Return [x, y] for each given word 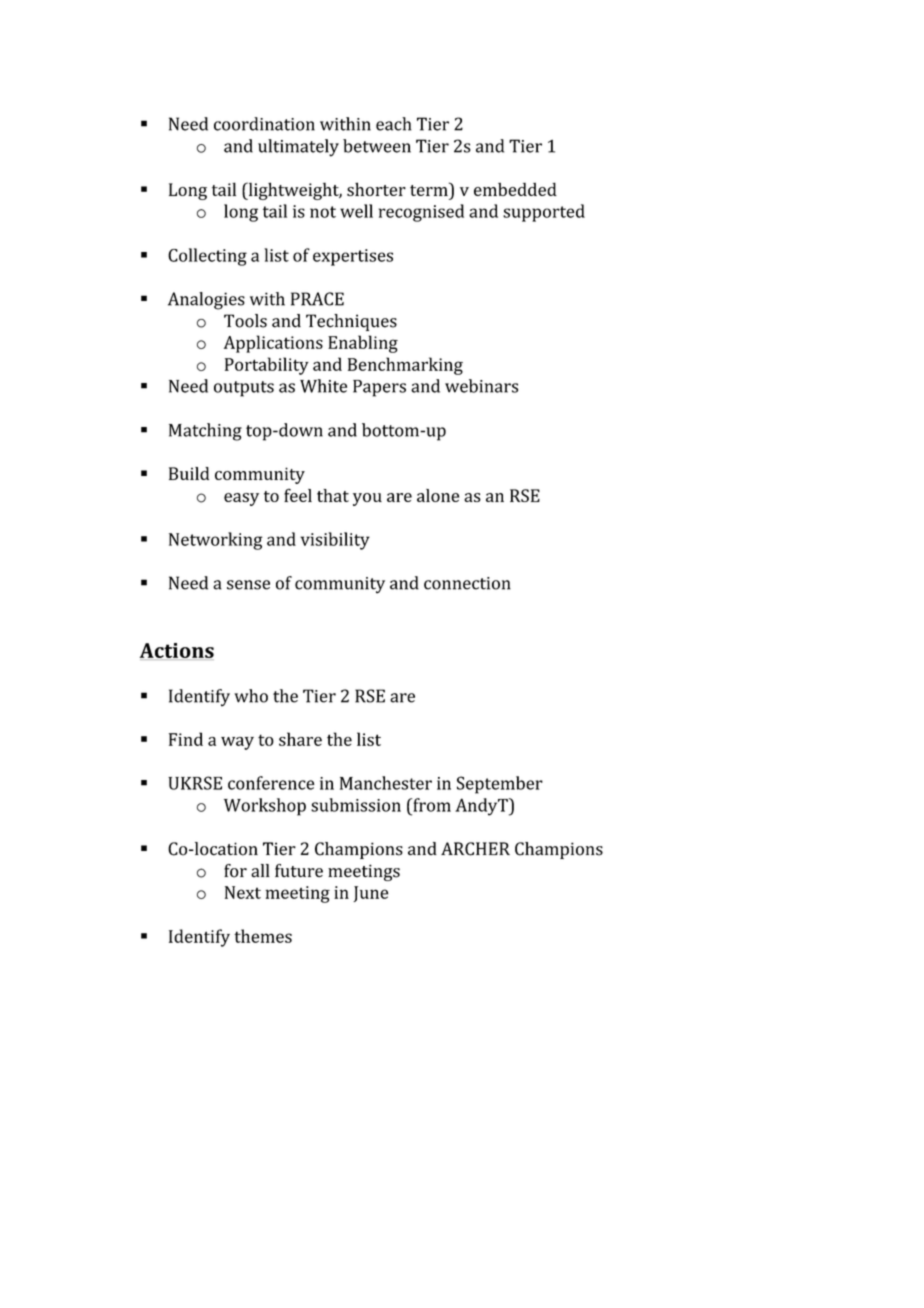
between [377, 146]
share [300, 739]
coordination [264, 124]
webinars [481, 386]
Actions [177, 651]
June [370, 894]
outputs [244, 389]
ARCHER [475, 849]
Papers [379, 388]
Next [243, 892]
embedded [515, 189]
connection [467, 583]
